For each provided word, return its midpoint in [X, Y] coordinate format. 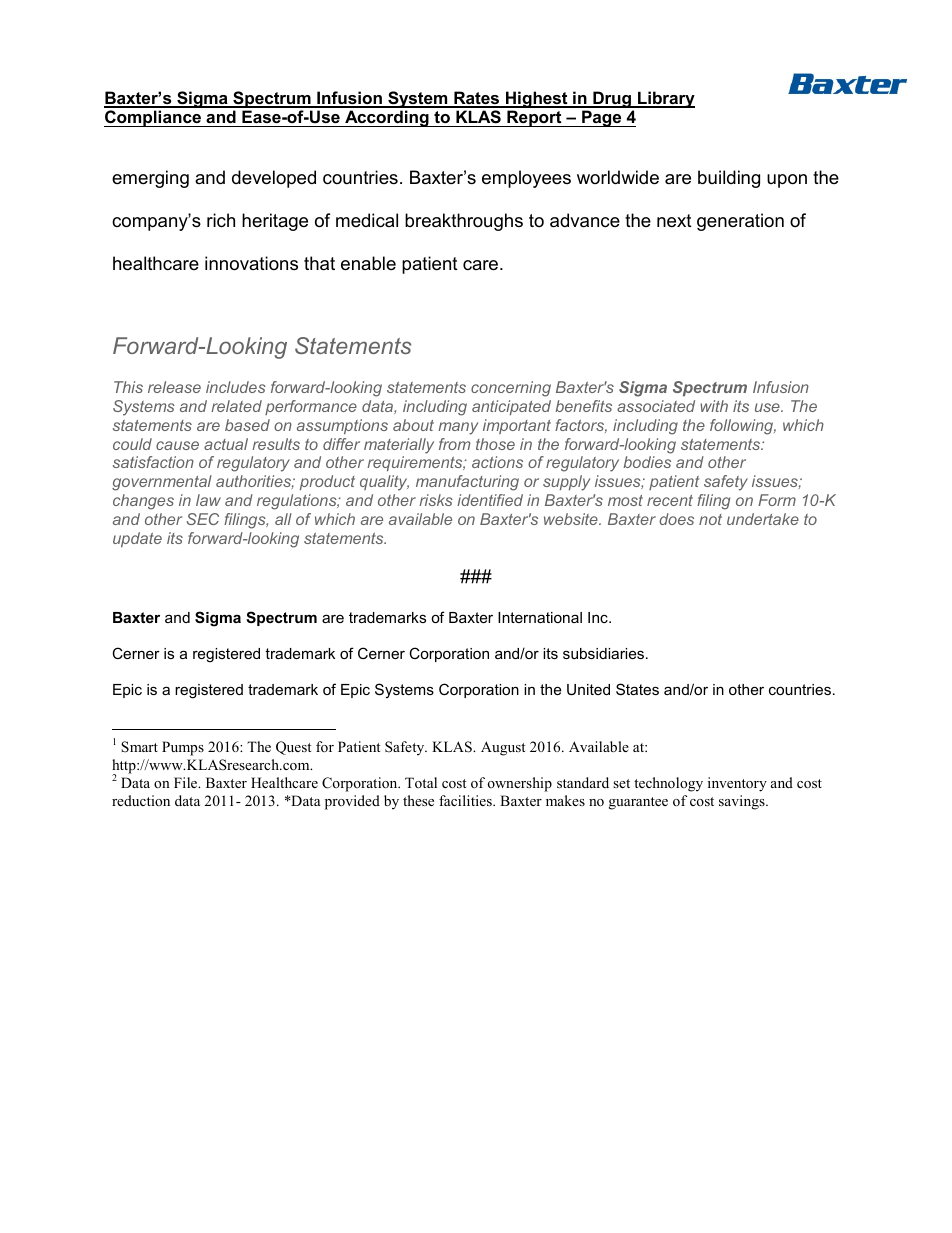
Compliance [153, 118]
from [454, 444]
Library [665, 99]
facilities [466, 800]
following [743, 427]
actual [226, 444]
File [187, 782]
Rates [477, 99]
